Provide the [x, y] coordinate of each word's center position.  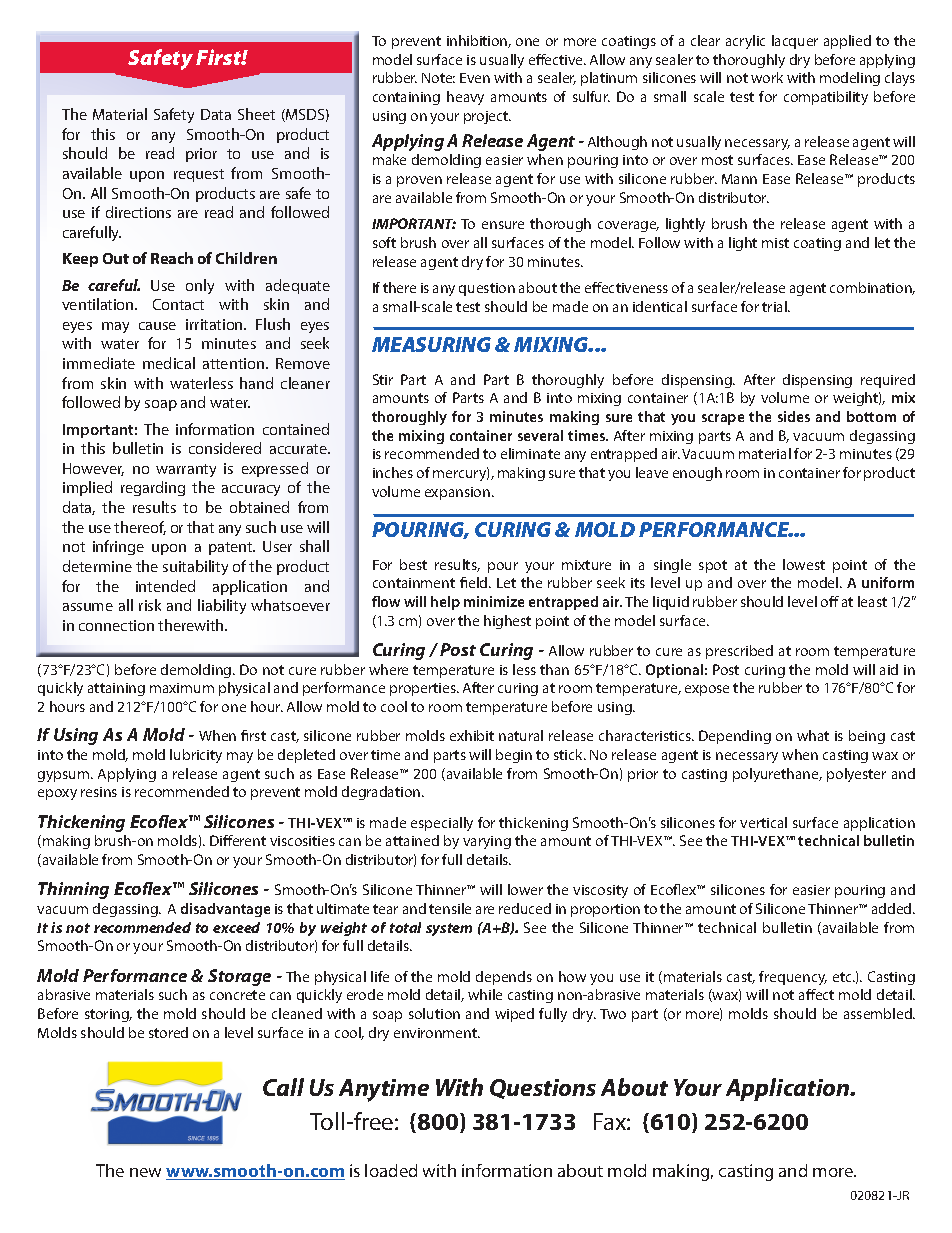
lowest [804, 564]
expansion [457, 493]
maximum [182, 688]
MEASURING [431, 344]
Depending [735, 737]
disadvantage [225, 910]
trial [775, 306]
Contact [178, 304]
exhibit [472, 735]
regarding [153, 488]
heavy [465, 98]
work [767, 77]
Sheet [256, 114]
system [449, 929]
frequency [793, 978]
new [145, 1172]
